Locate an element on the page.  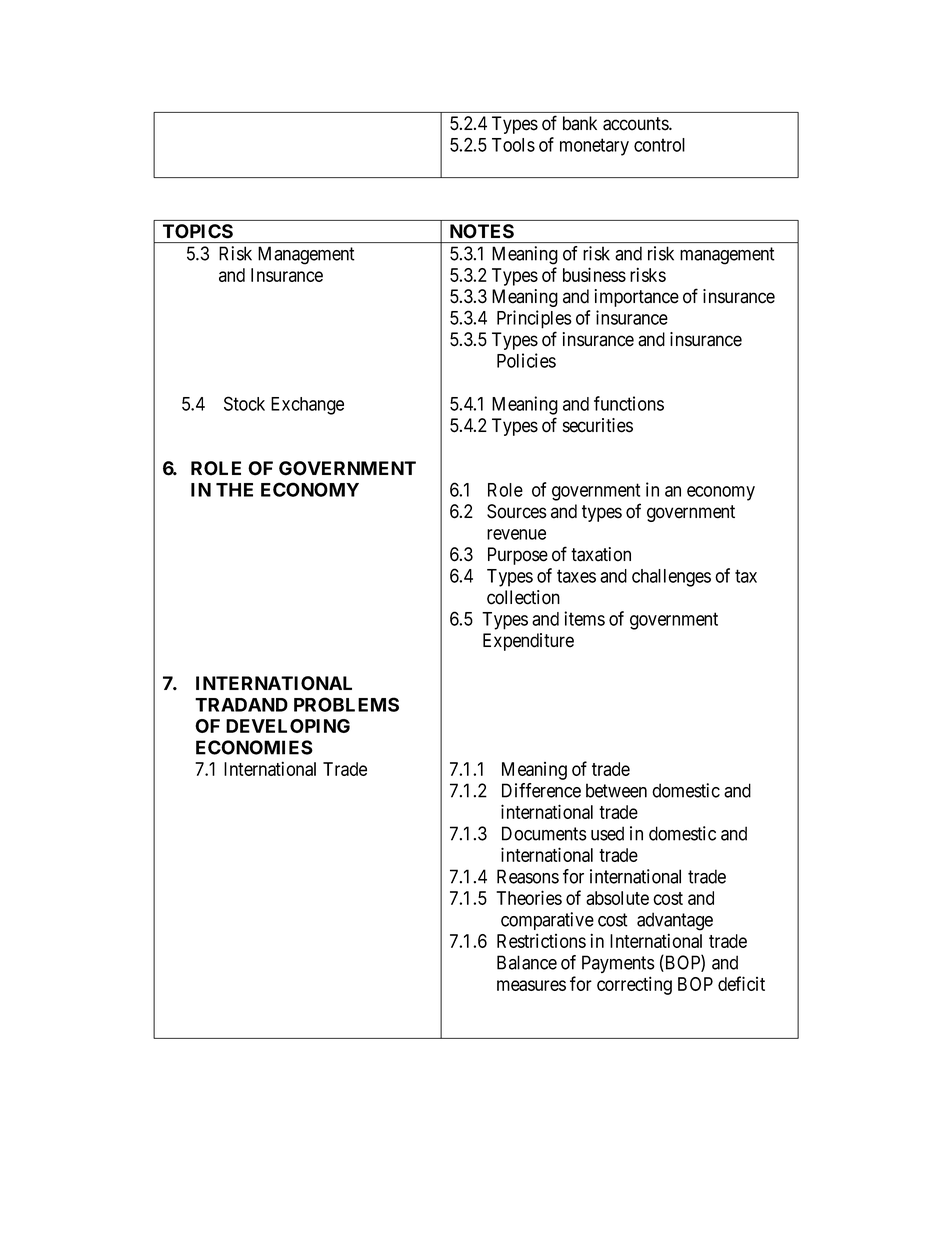
Purpose is located at coordinates (518, 556).
